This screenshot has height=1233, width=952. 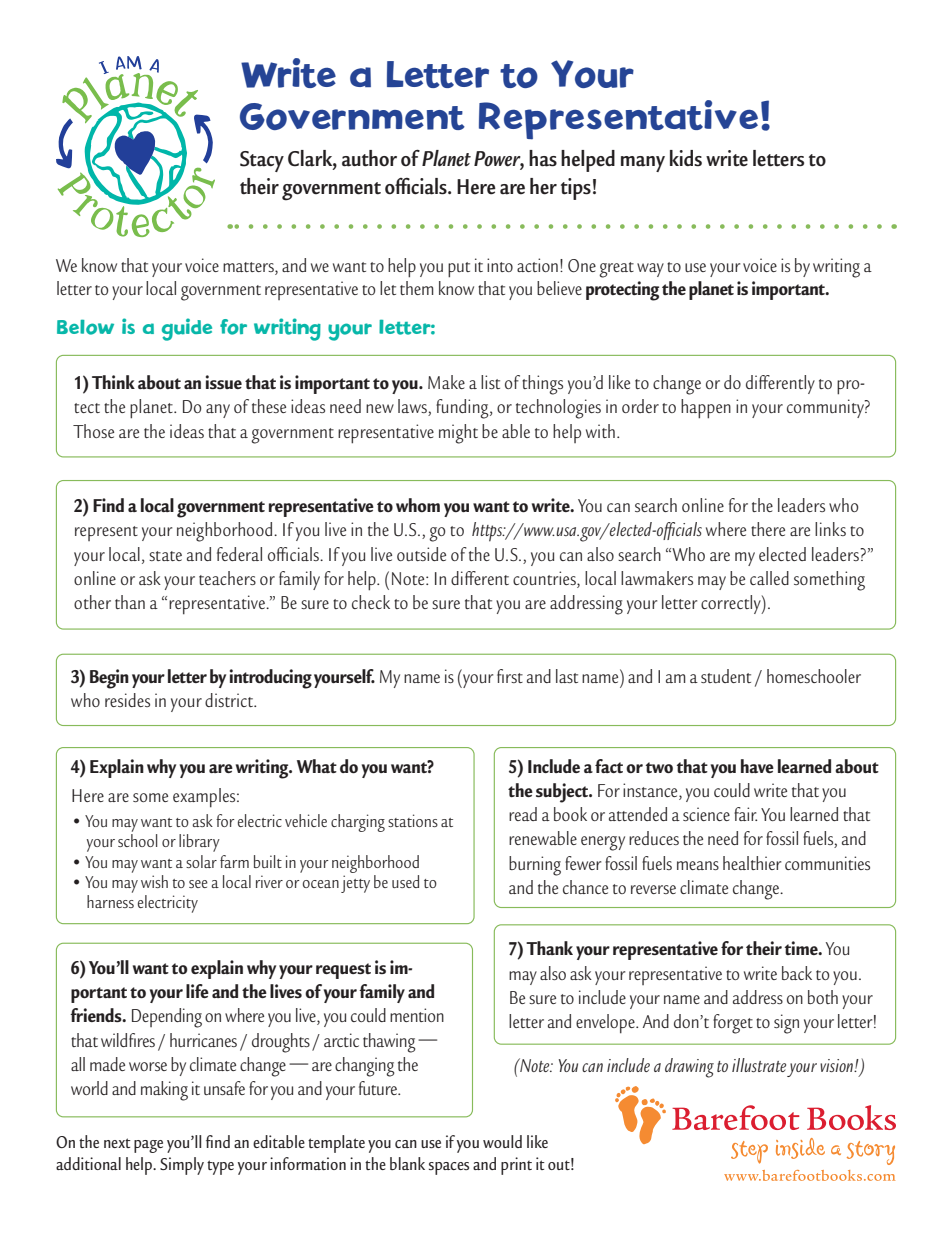 What do you see at coordinates (502, 1141) in the screenshot?
I see `would` at bounding box center [502, 1141].
